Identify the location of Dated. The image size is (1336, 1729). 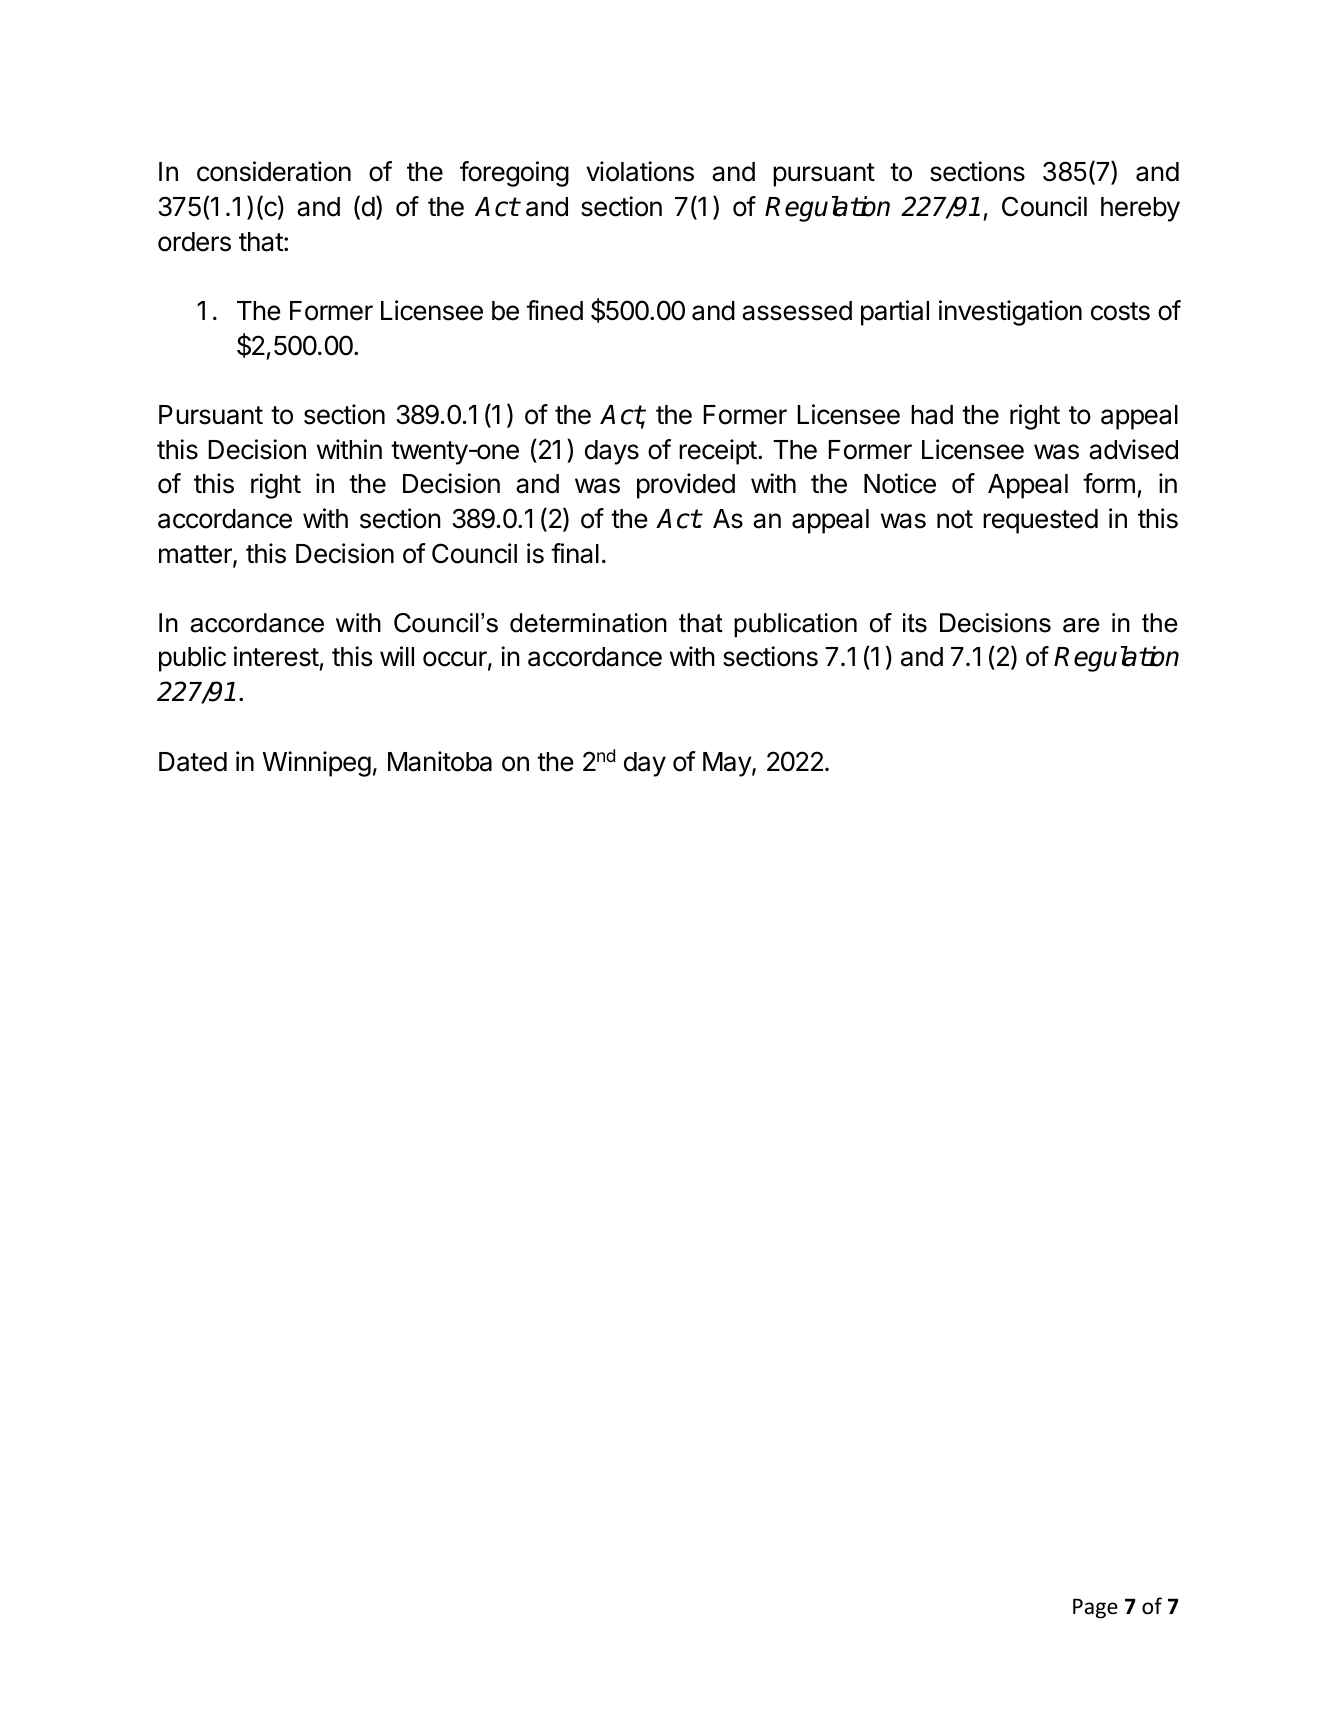
(193, 762).
